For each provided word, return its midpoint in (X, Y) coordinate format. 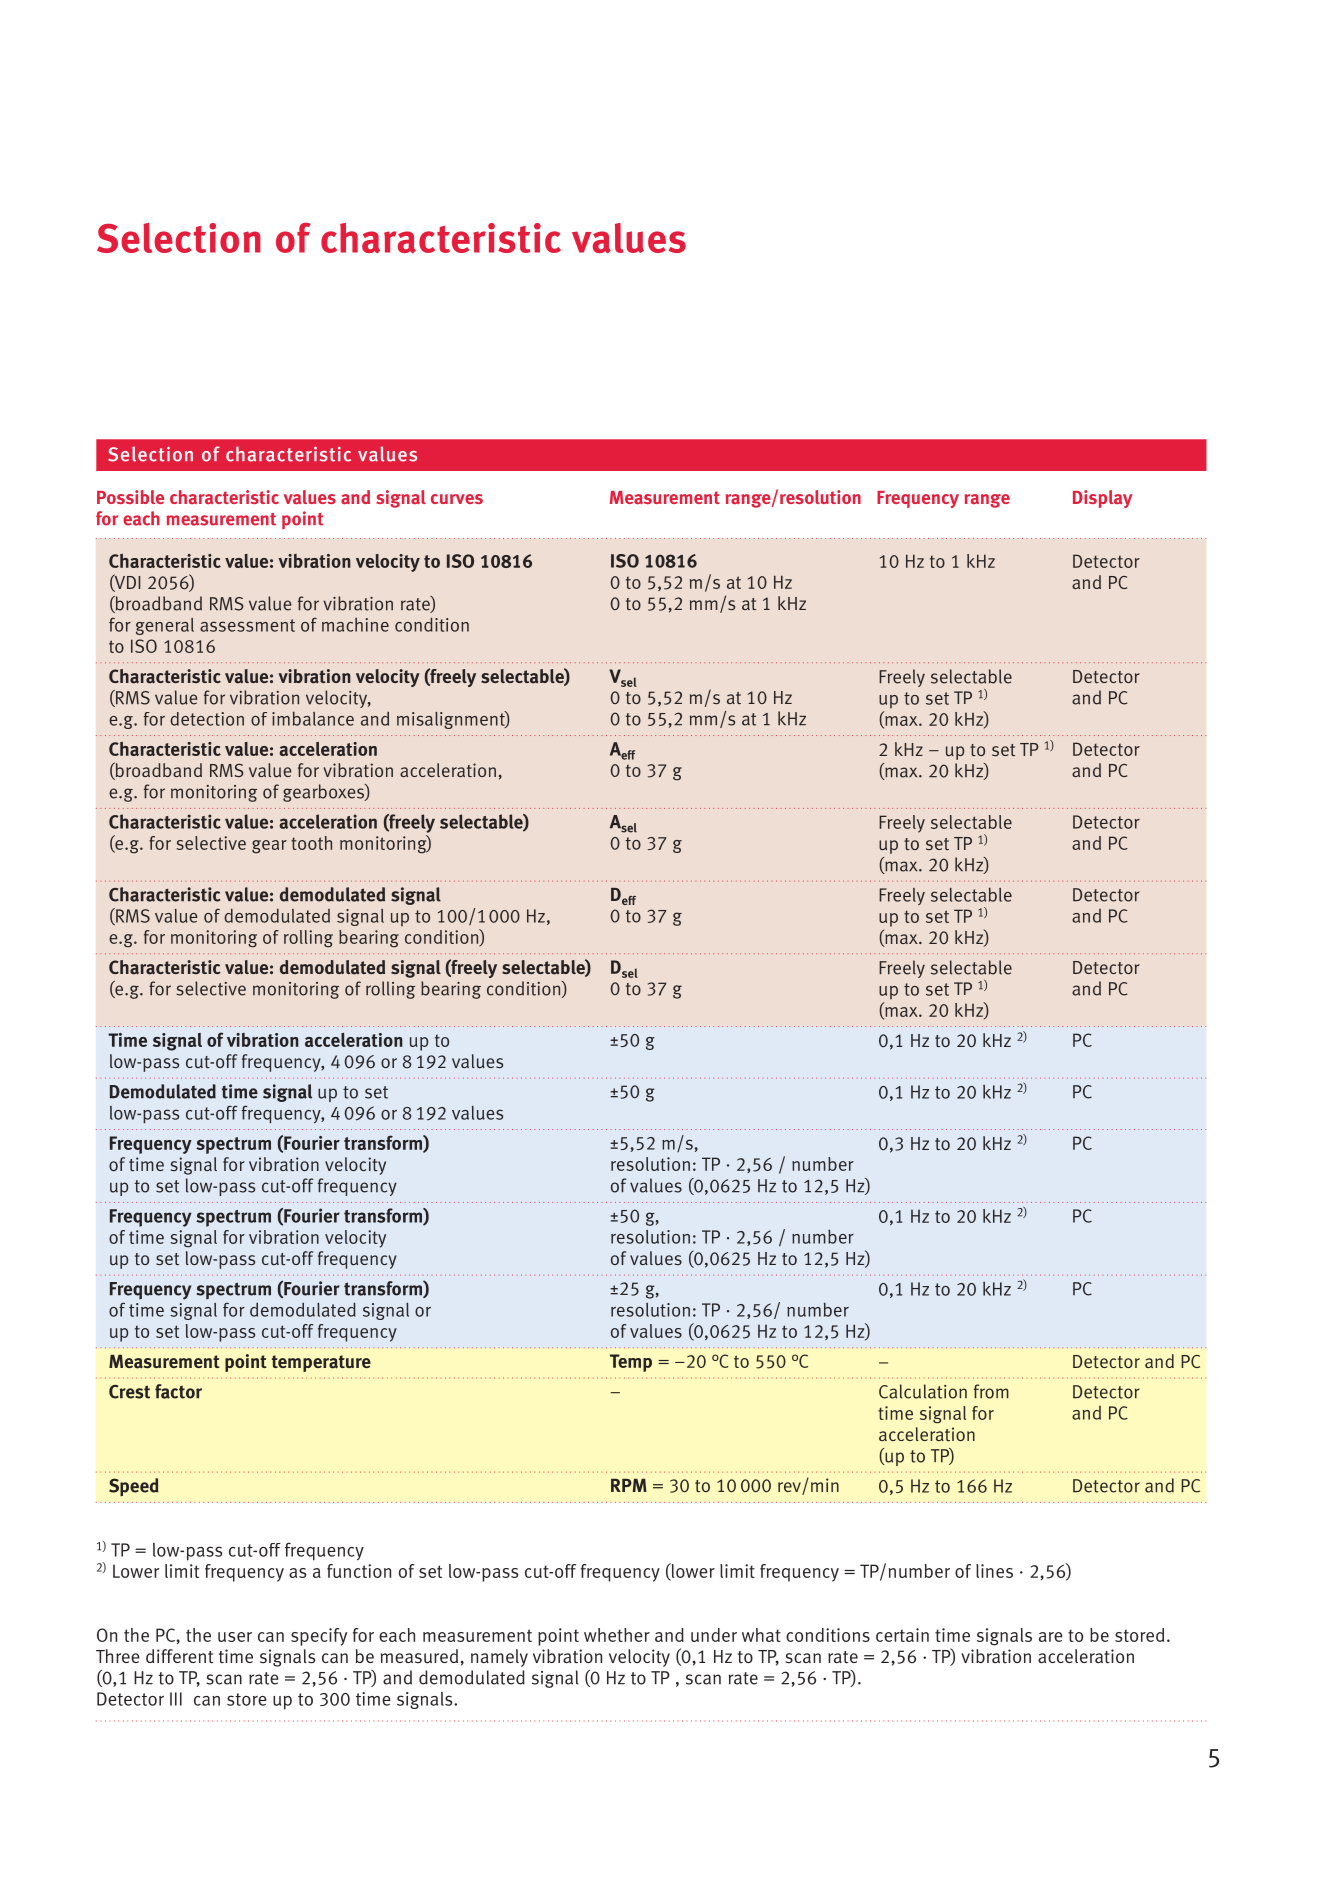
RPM (629, 1485)
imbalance (313, 718)
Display (1102, 499)
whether (617, 1635)
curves (457, 499)
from (991, 1391)
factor (178, 1391)
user (235, 1637)
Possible (130, 497)
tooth (311, 843)
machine (355, 624)
